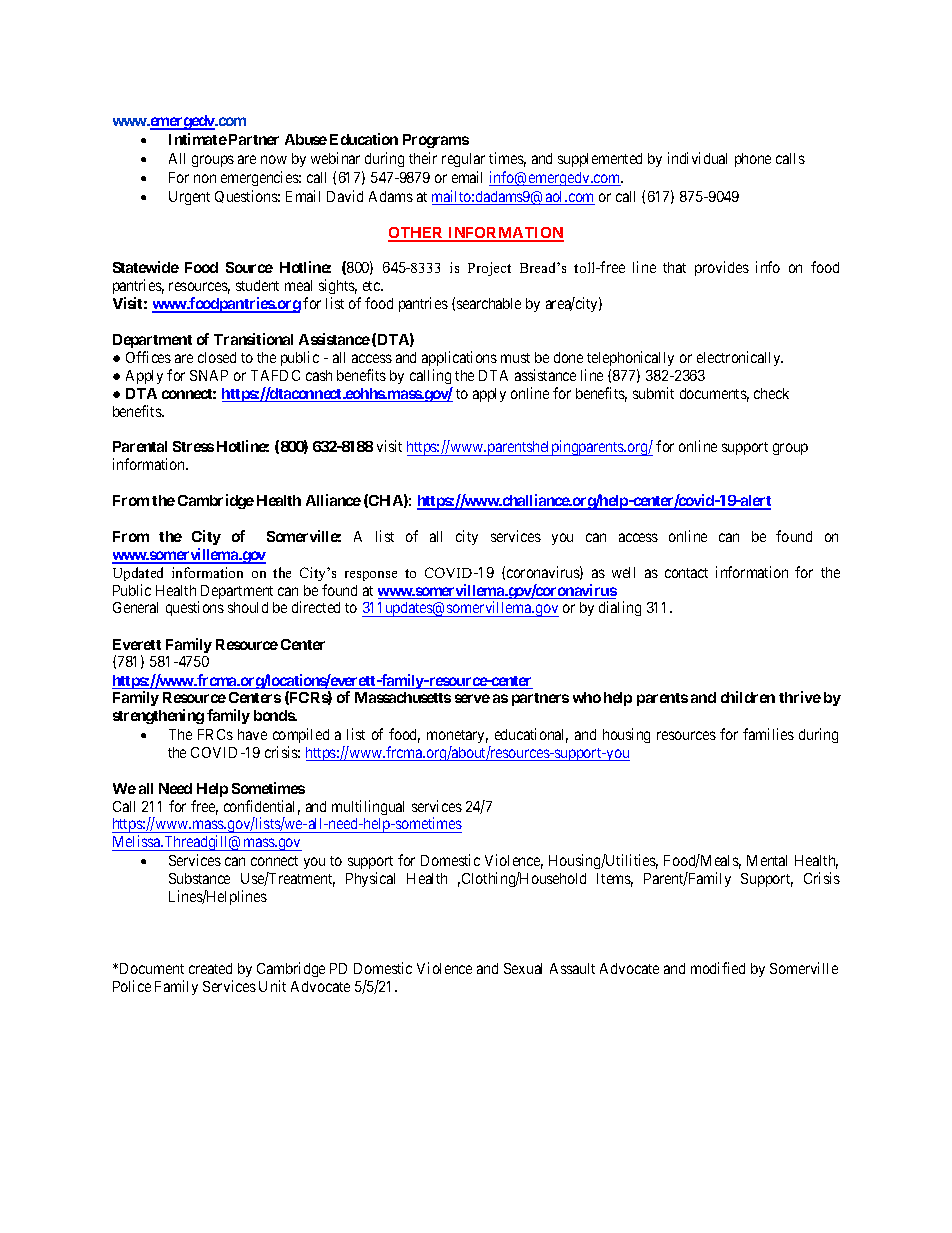 The image size is (952, 1233). What do you see at coordinates (748, 697) in the screenshot?
I see `children` at bounding box center [748, 697].
